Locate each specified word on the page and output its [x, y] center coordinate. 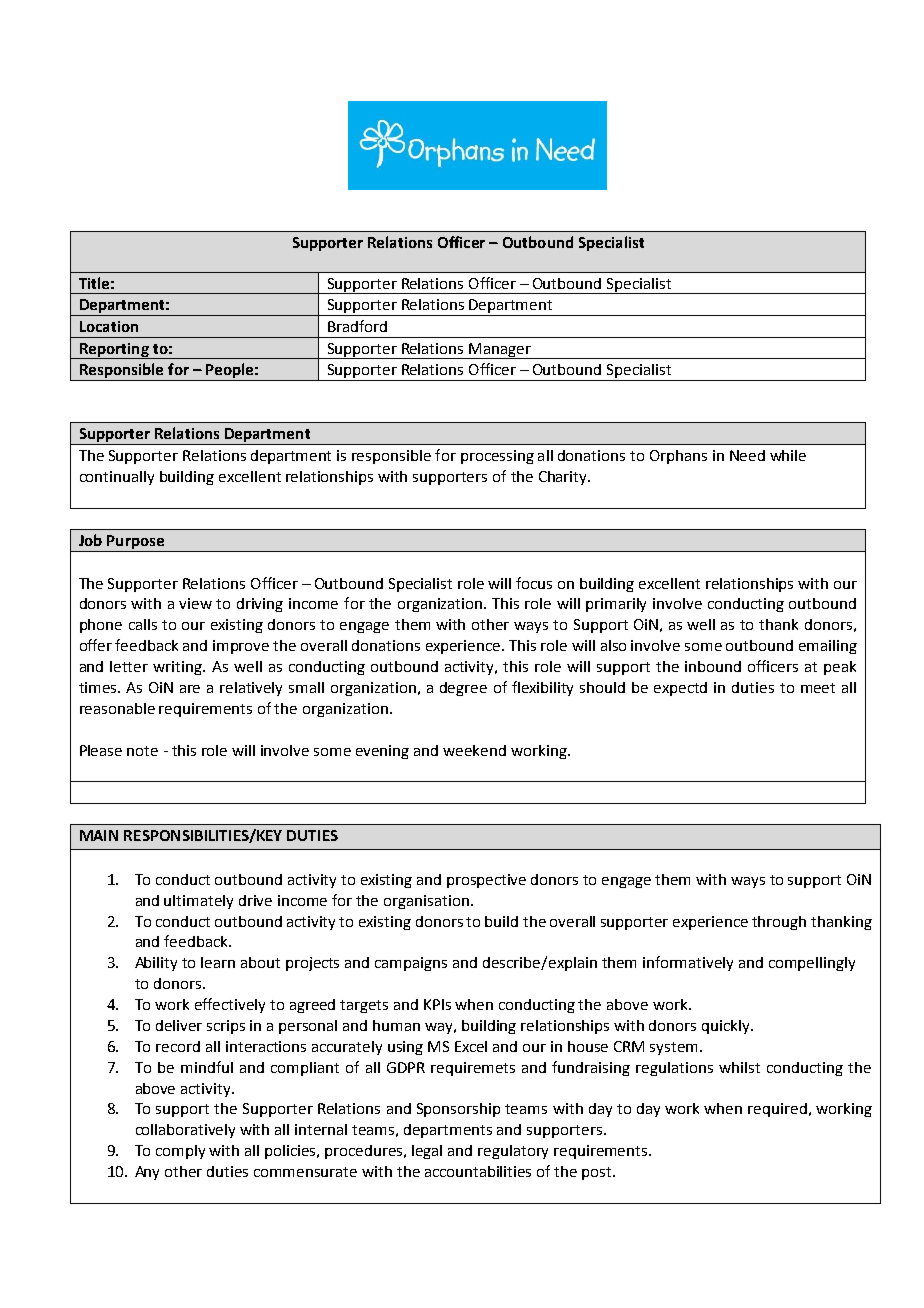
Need [747, 455]
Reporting [114, 351]
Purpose [135, 543]
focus [534, 583]
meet [818, 688]
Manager [500, 351]
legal [427, 1152]
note [142, 751]
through [779, 923]
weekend [474, 750]
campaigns [411, 964]
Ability [156, 964]
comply [180, 1152]
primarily [616, 605]
